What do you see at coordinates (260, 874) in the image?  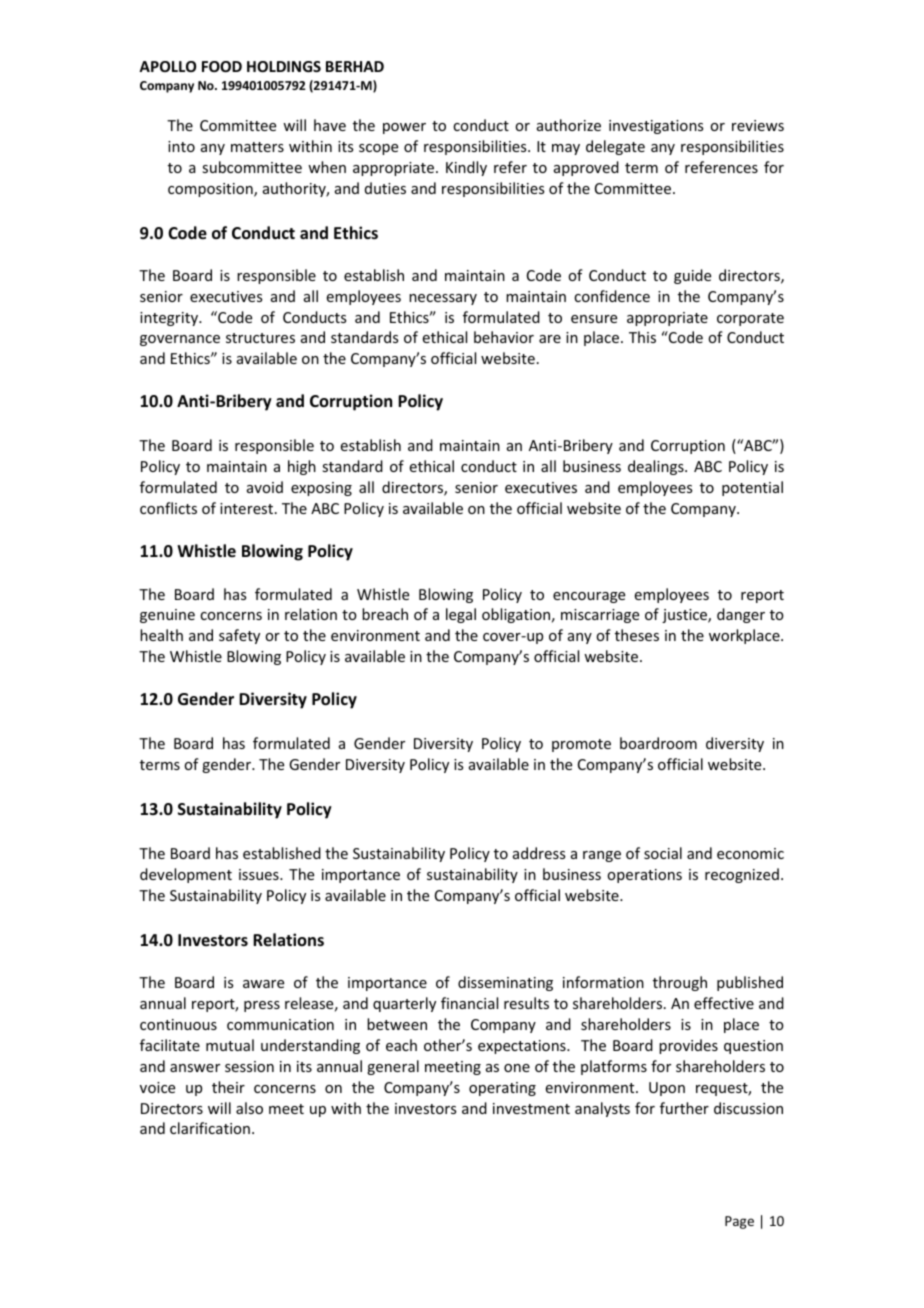 I see `issues` at bounding box center [260, 874].
